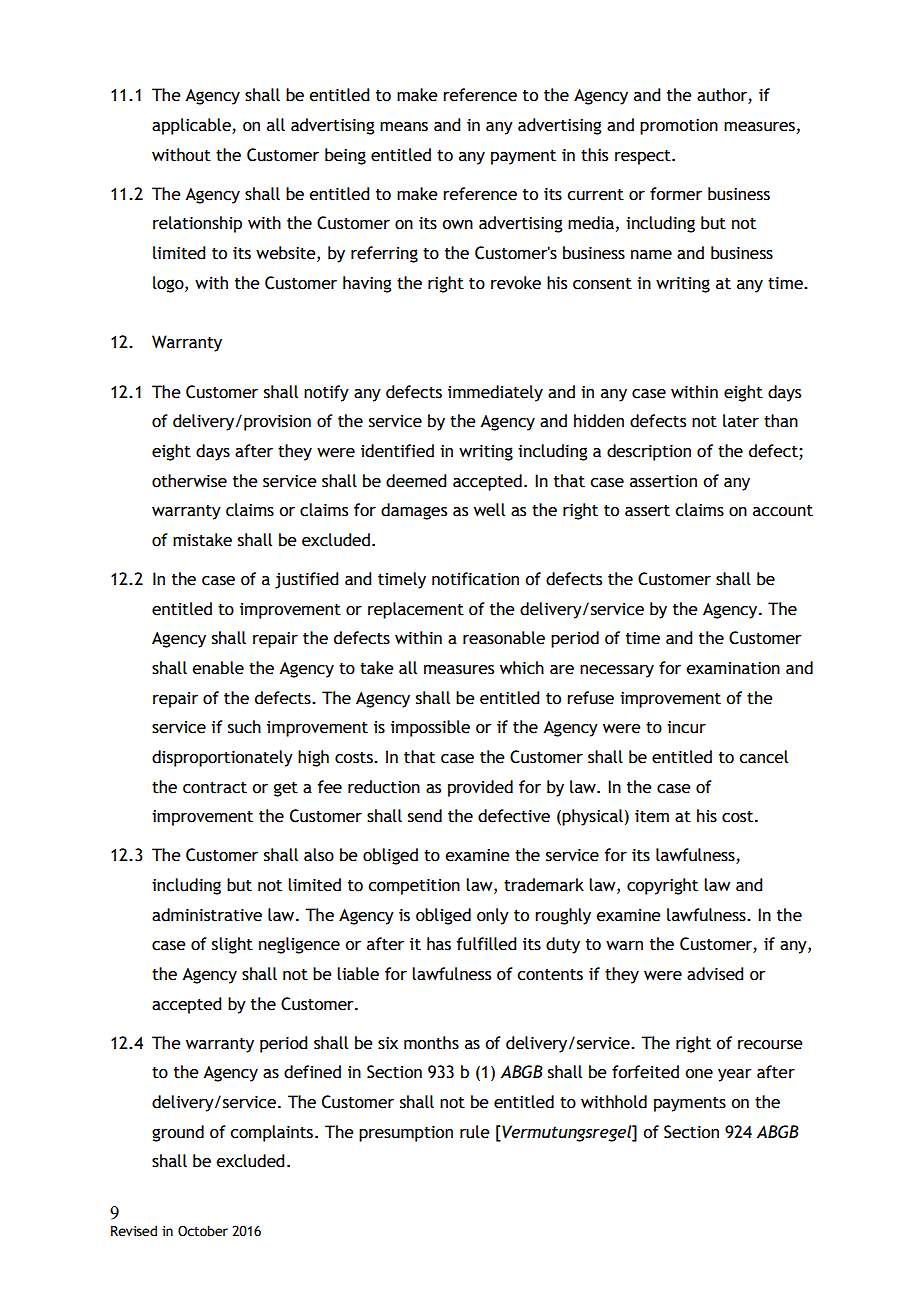 The width and height of the screenshot is (924, 1308). What do you see at coordinates (652, 816) in the screenshot?
I see `item` at bounding box center [652, 816].
